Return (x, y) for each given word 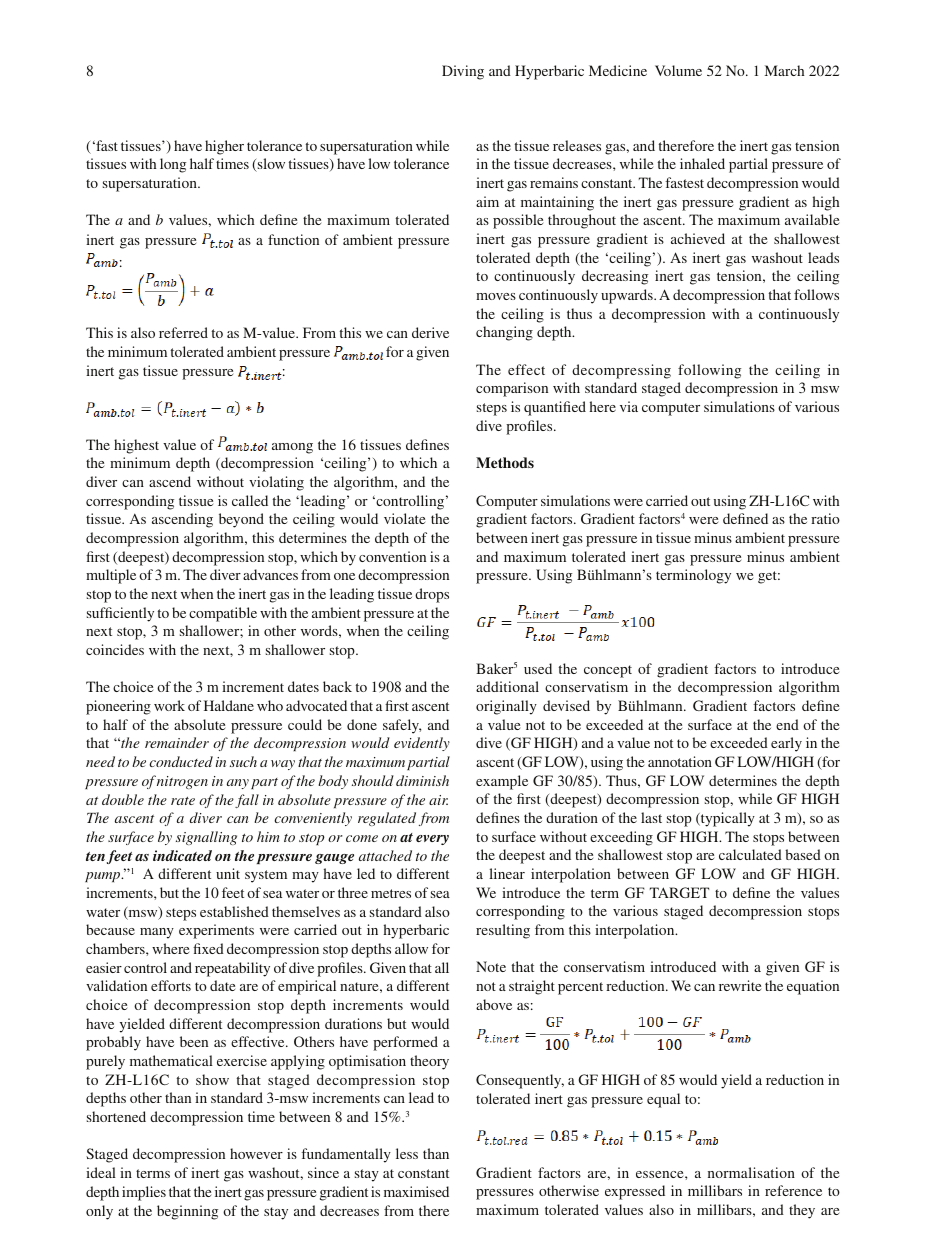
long (173, 165)
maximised (416, 1191)
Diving (463, 72)
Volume (678, 70)
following (709, 371)
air (438, 800)
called (250, 500)
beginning (187, 1212)
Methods (505, 462)
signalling (206, 838)
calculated (750, 854)
